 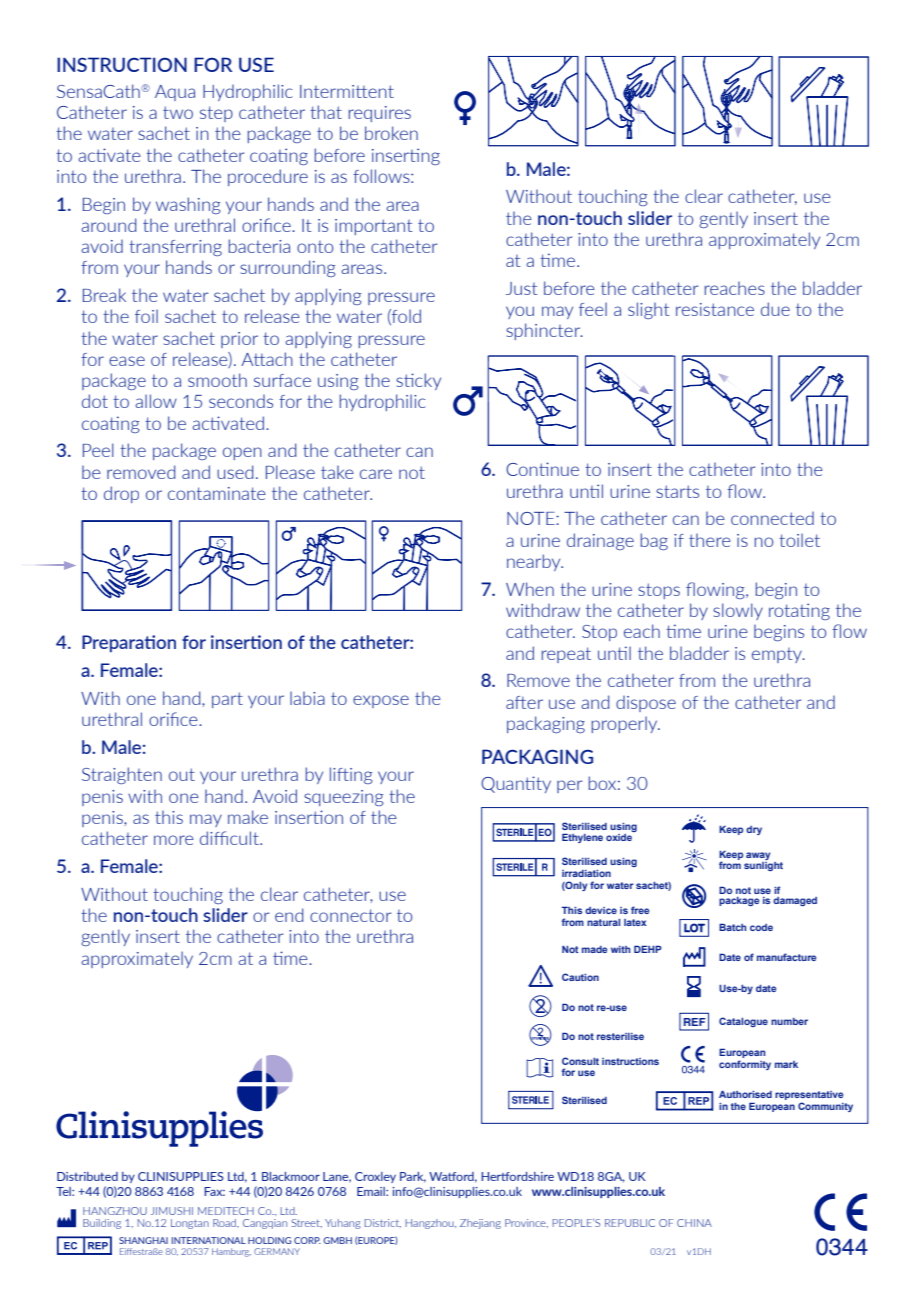 I want to click on empty, so click(x=778, y=655).
